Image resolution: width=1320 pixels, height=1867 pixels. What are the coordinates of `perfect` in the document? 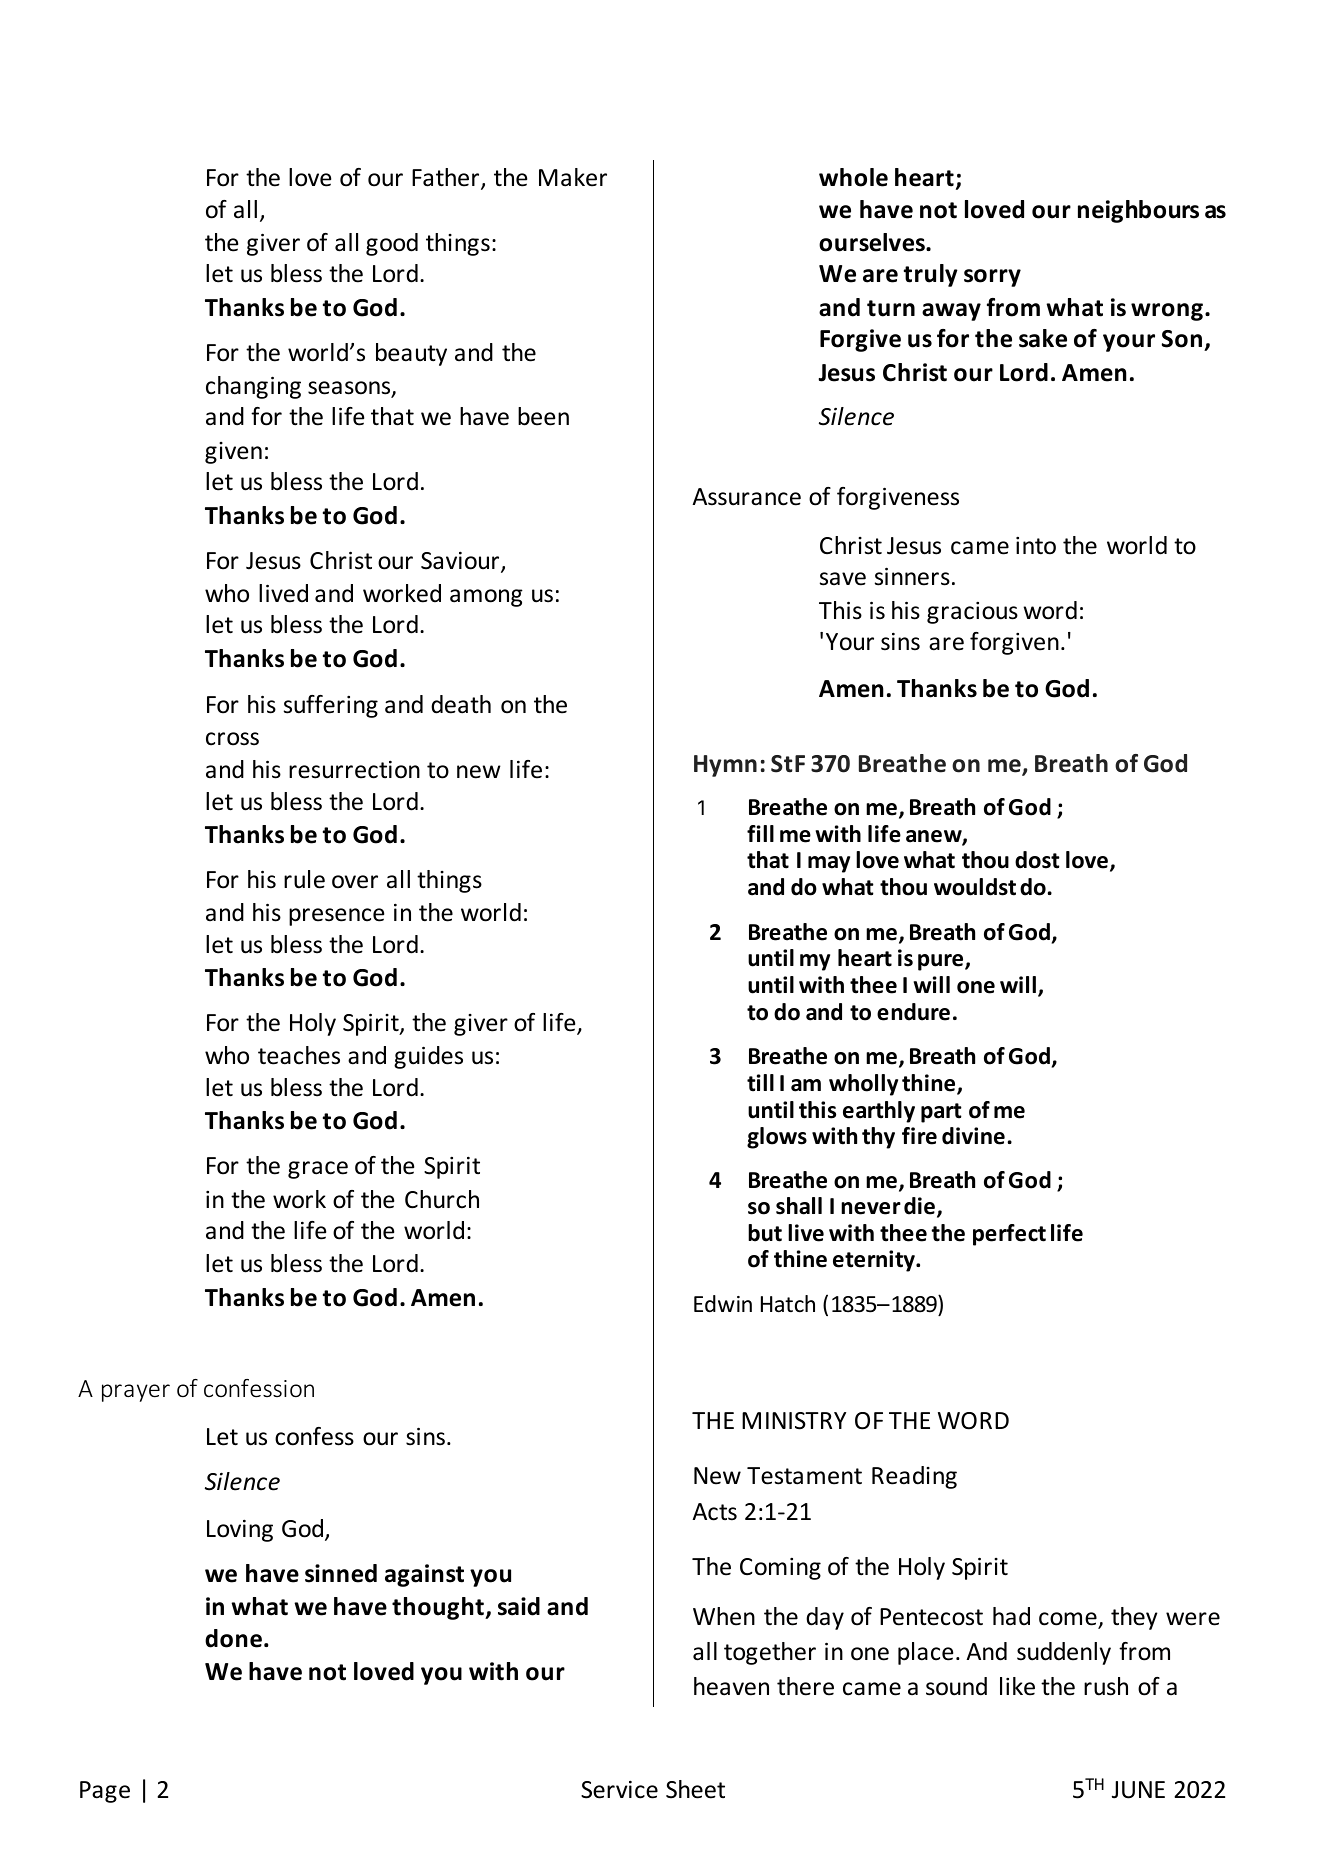 It's located at (1009, 1235).
